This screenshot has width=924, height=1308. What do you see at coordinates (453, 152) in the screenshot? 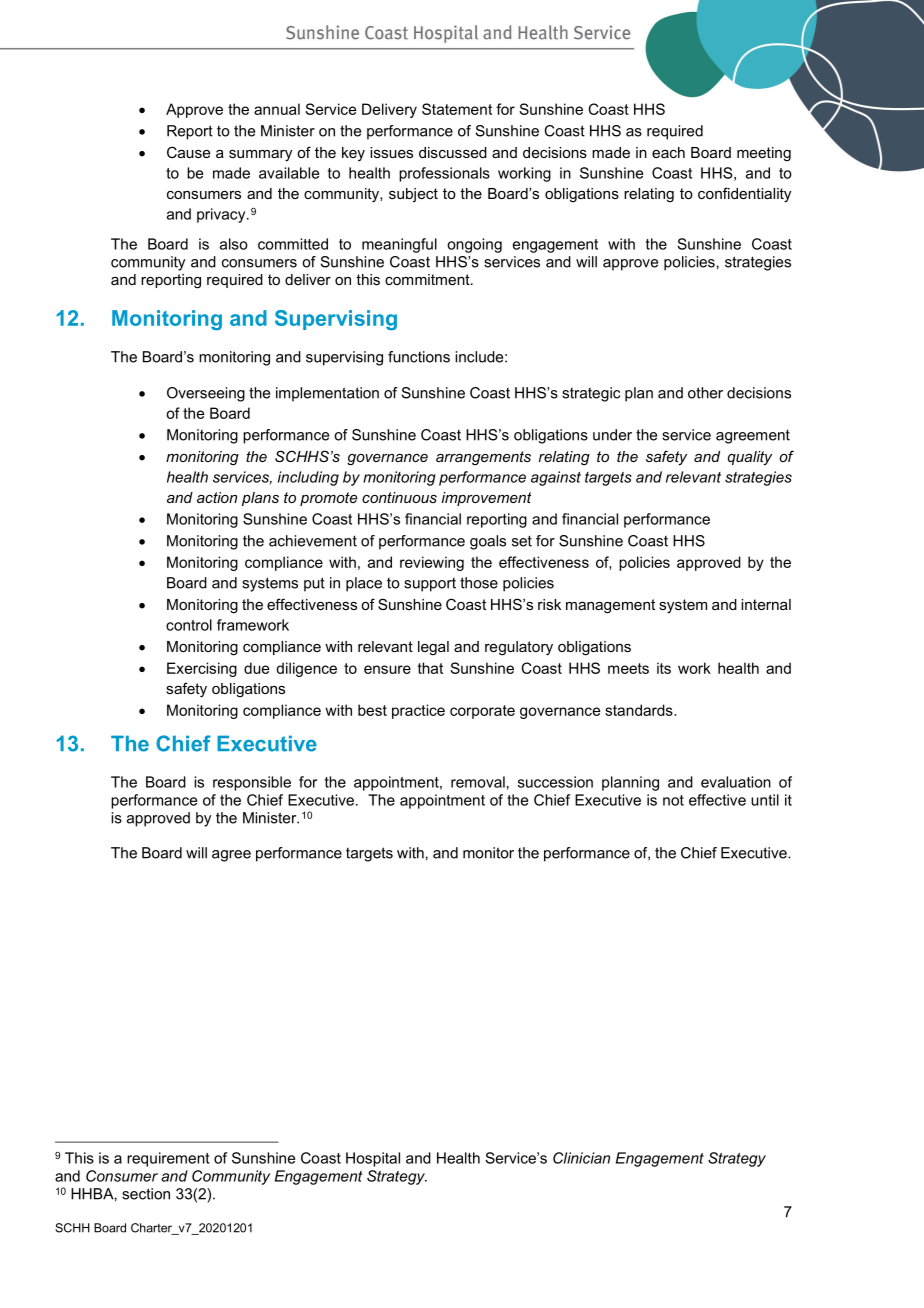
I see `discussed` at bounding box center [453, 152].
